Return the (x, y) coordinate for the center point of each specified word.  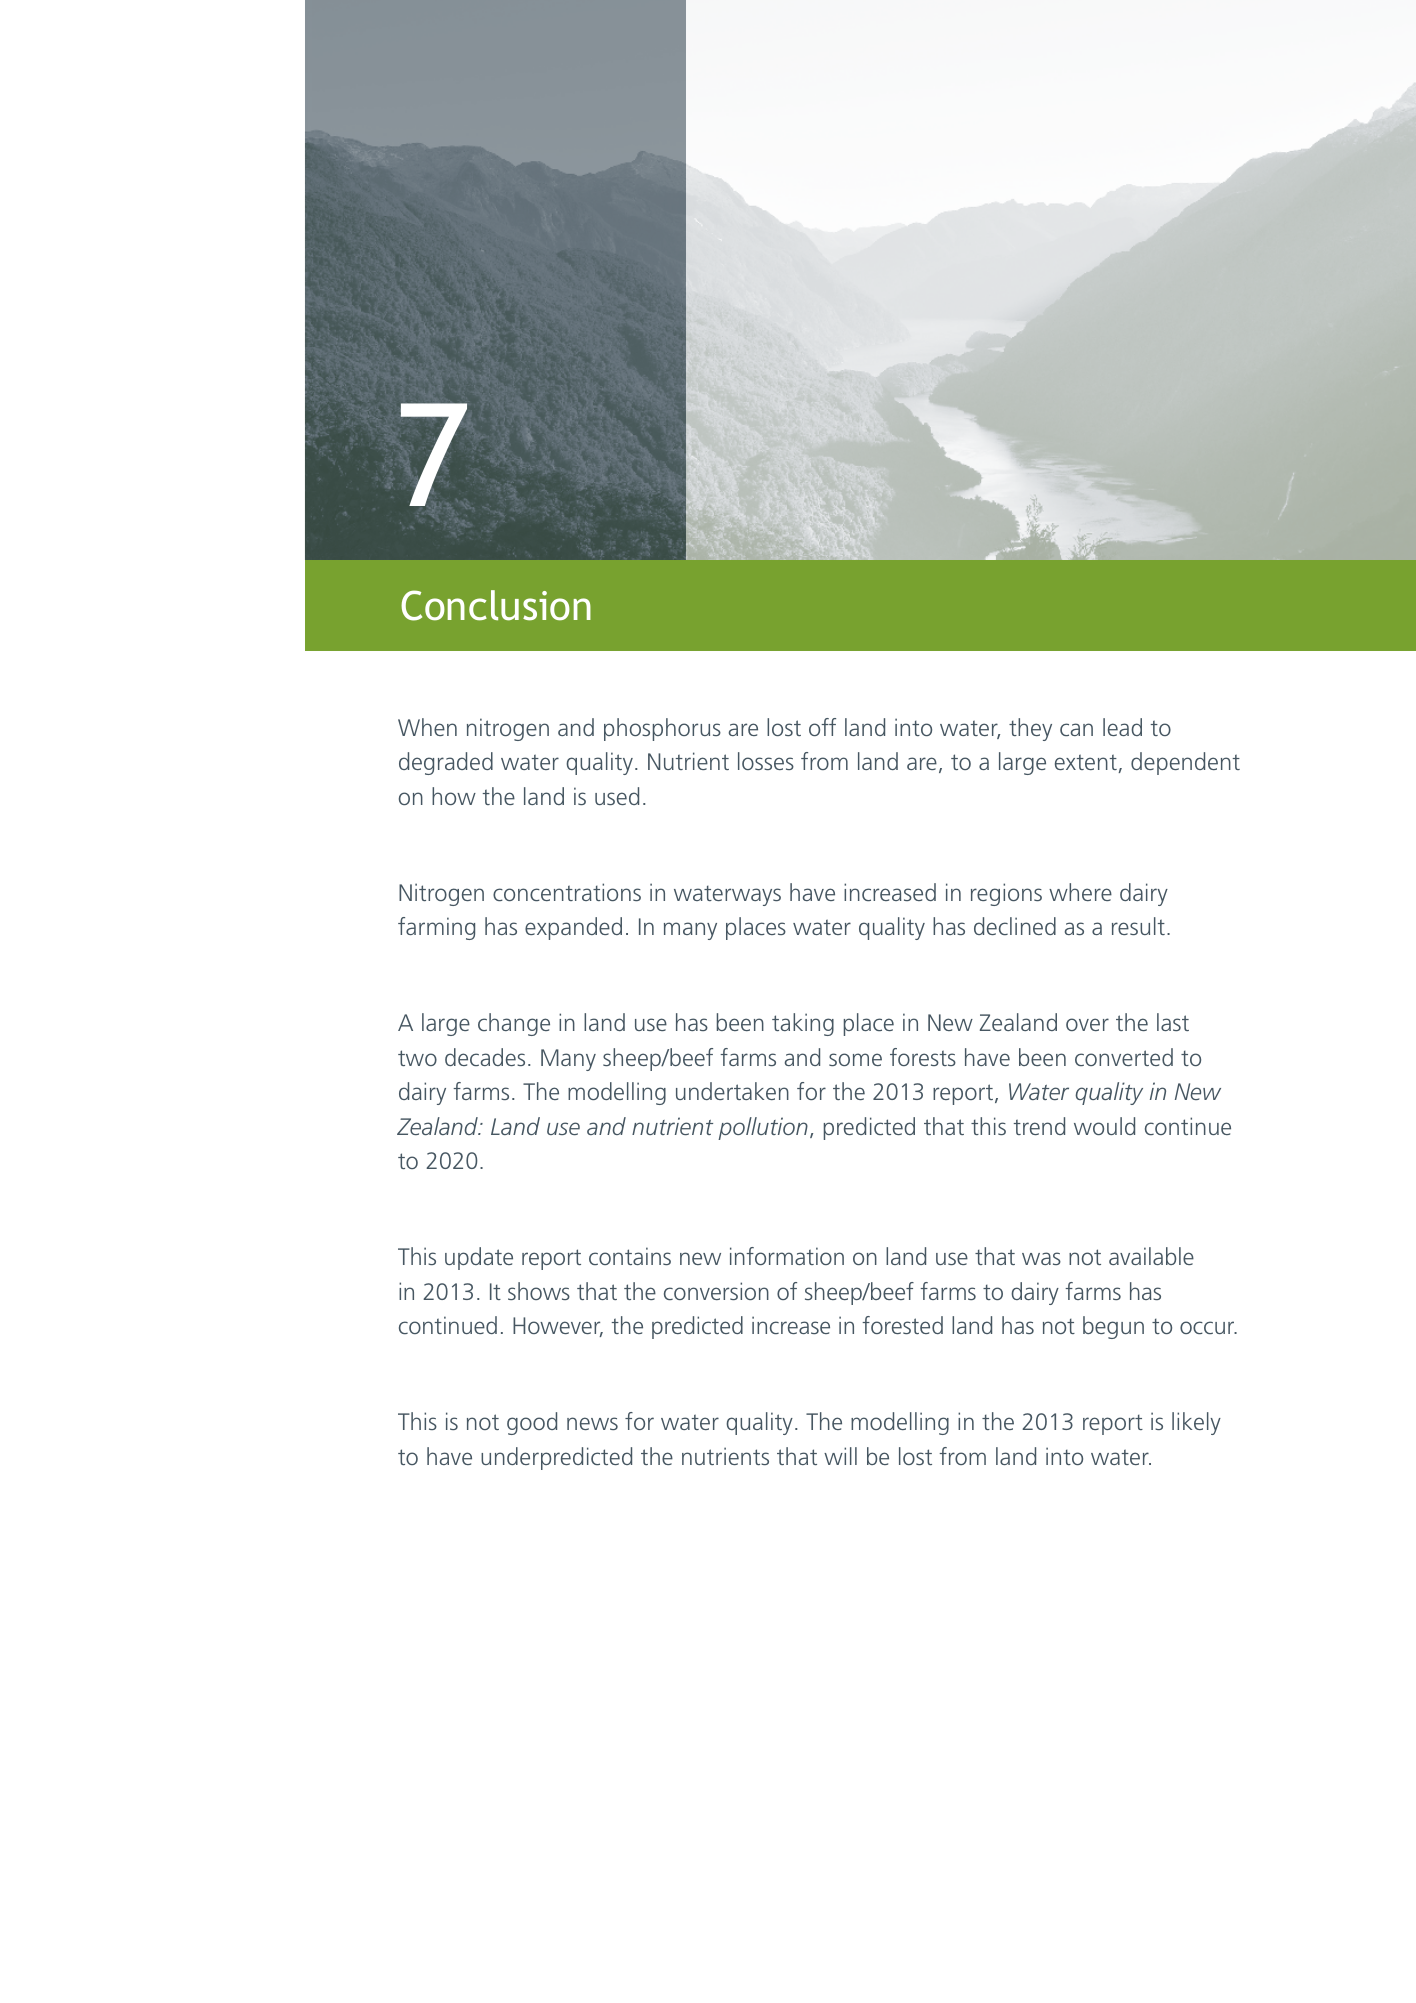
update (479, 1258)
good (532, 1423)
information (787, 1256)
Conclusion (496, 605)
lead (1122, 727)
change (514, 1024)
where (1080, 892)
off (822, 727)
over (1087, 1024)
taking (803, 1024)
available (1151, 1256)
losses (766, 761)
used (617, 796)
